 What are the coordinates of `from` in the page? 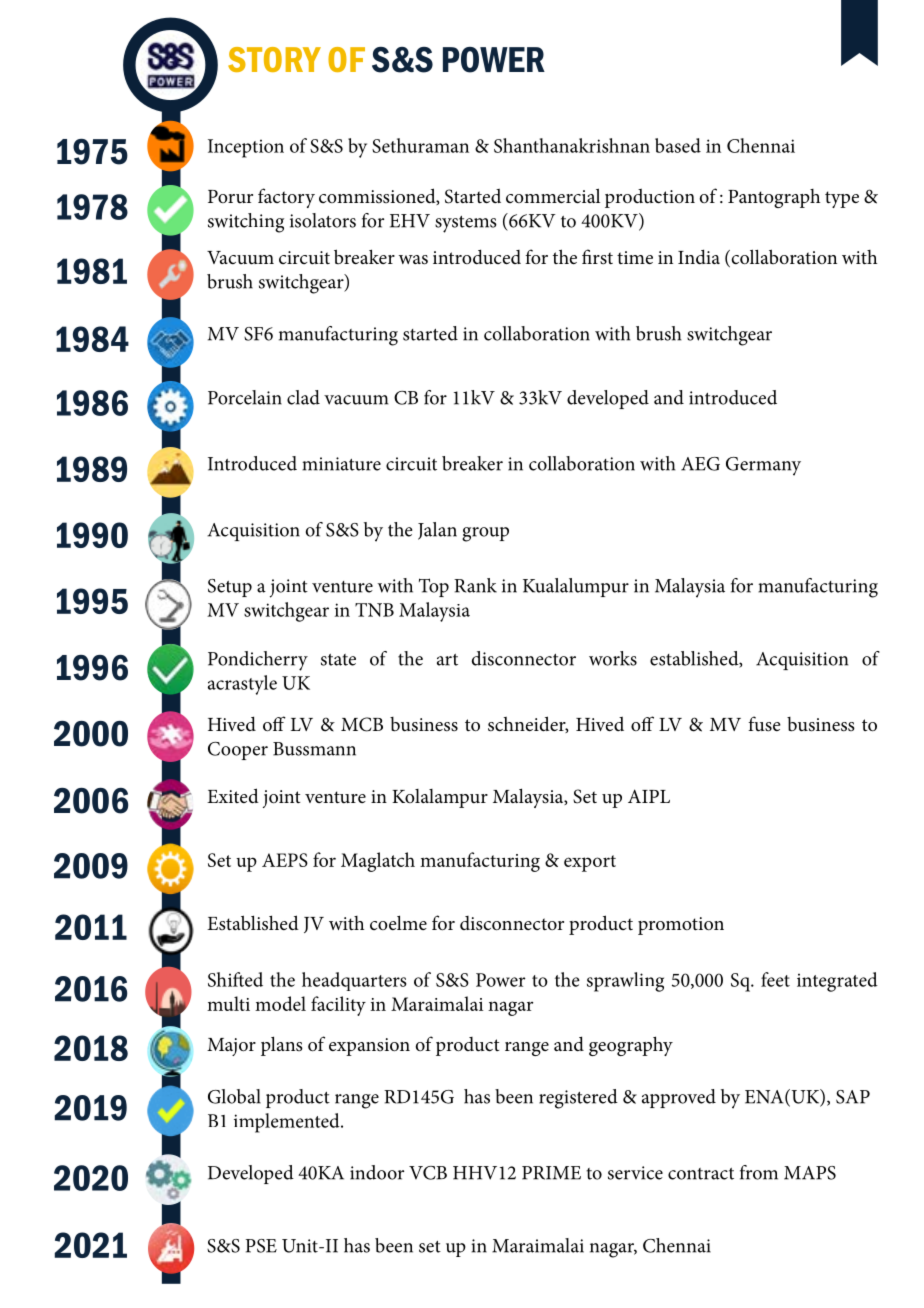 It's located at (759, 1172).
